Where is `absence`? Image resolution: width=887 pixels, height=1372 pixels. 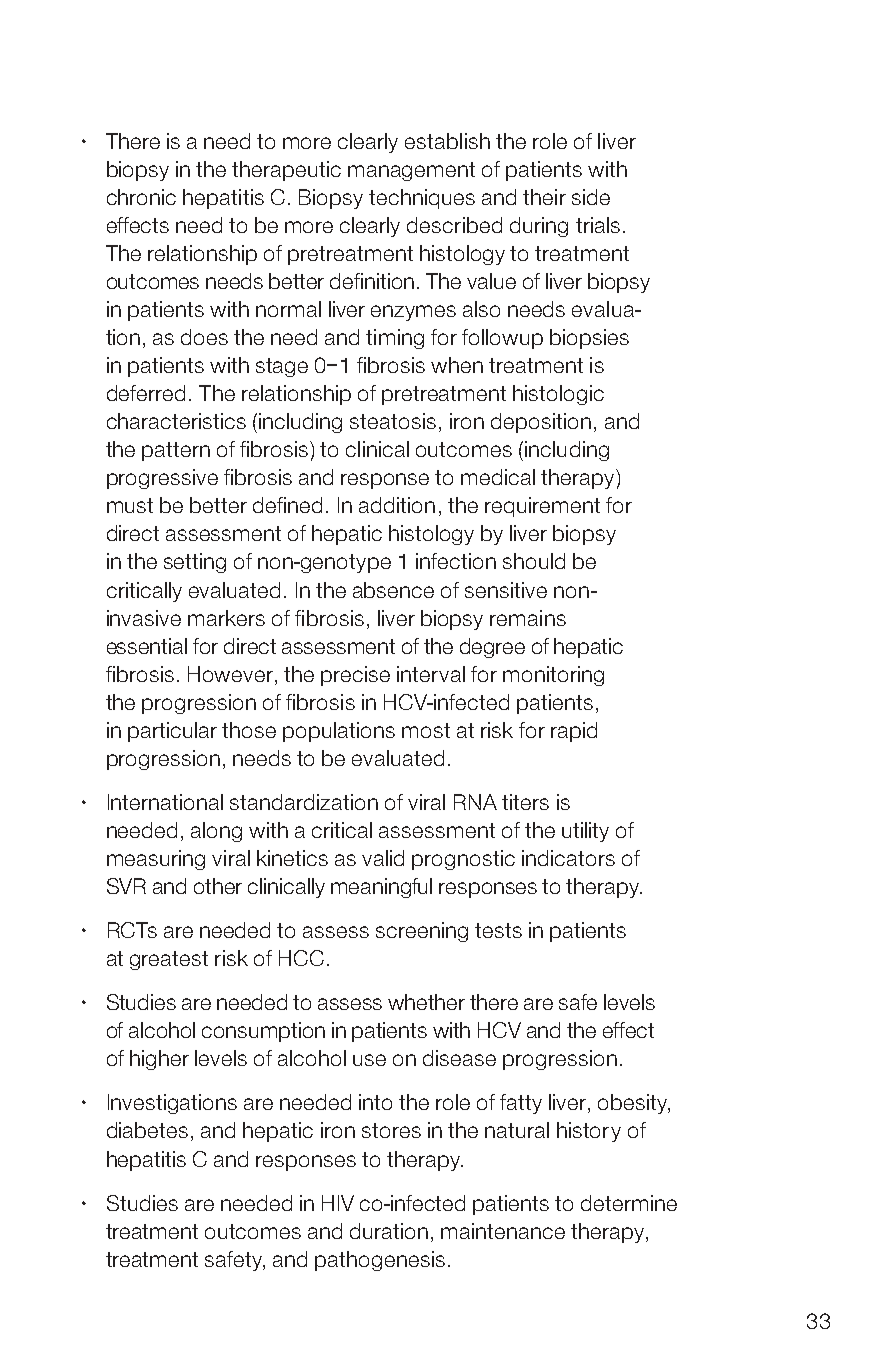
absence is located at coordinates (393, 590).
